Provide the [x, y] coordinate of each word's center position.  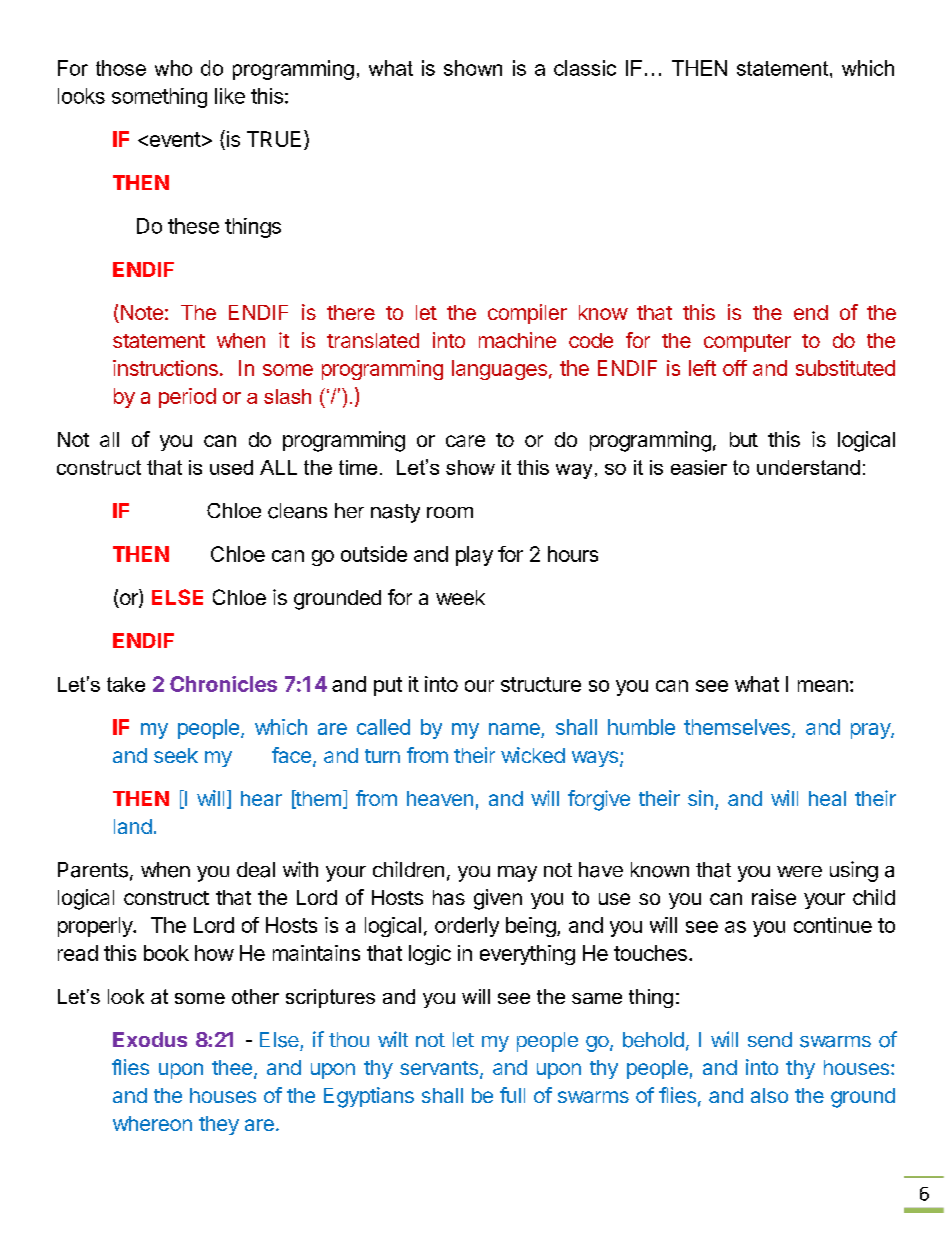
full [512, 1095]
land [133, 826]
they [219, 1125]
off [735, 368]
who [173, 68]
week [460, 597]
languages [499, 370]
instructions [165, 368]
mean [823, 686]
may [517, 874]
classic [585, 68]
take [126, 684]
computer [747, 343]
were [799, 871]
